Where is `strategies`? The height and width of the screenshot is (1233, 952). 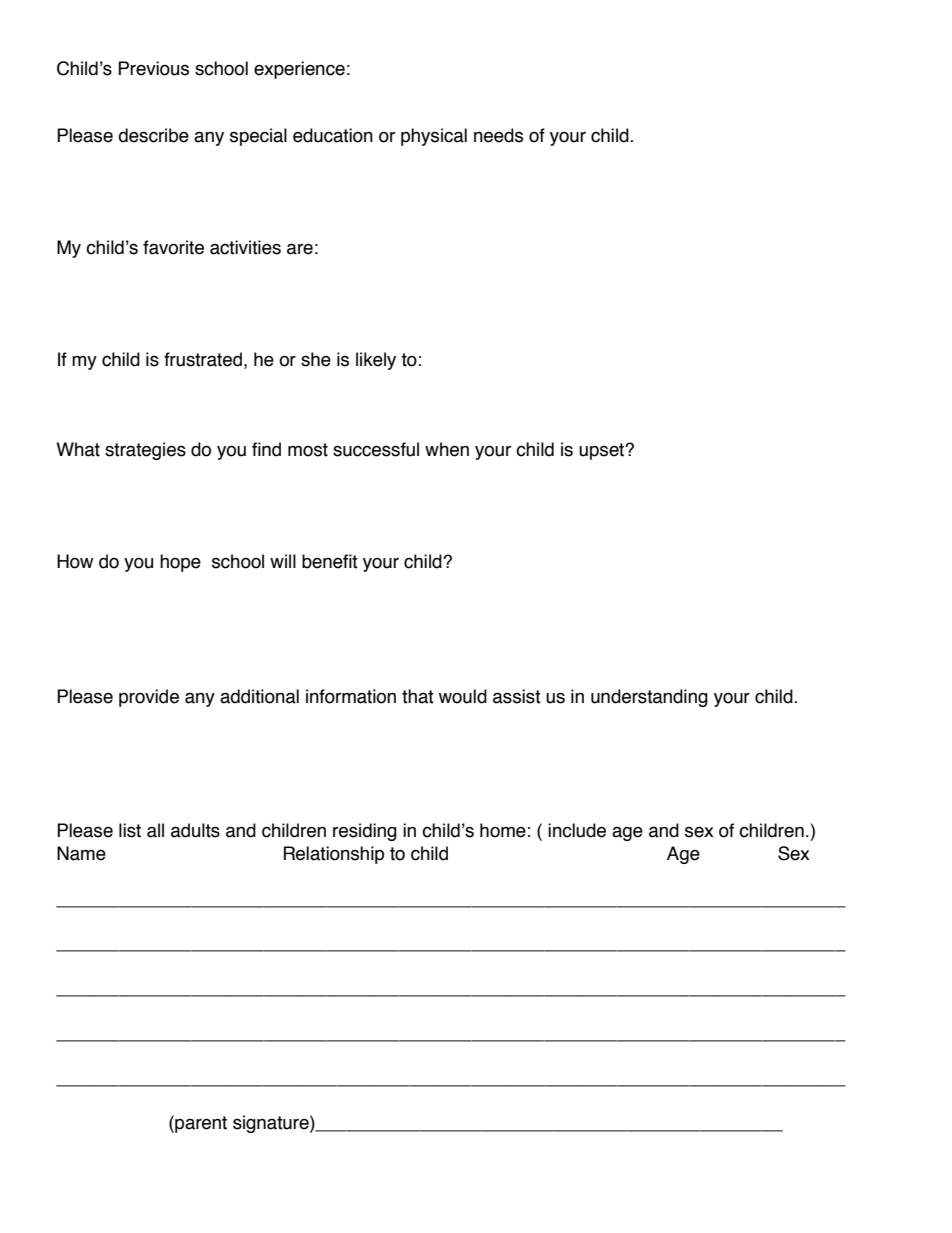 strategies is located at coordinates (145, 451).
